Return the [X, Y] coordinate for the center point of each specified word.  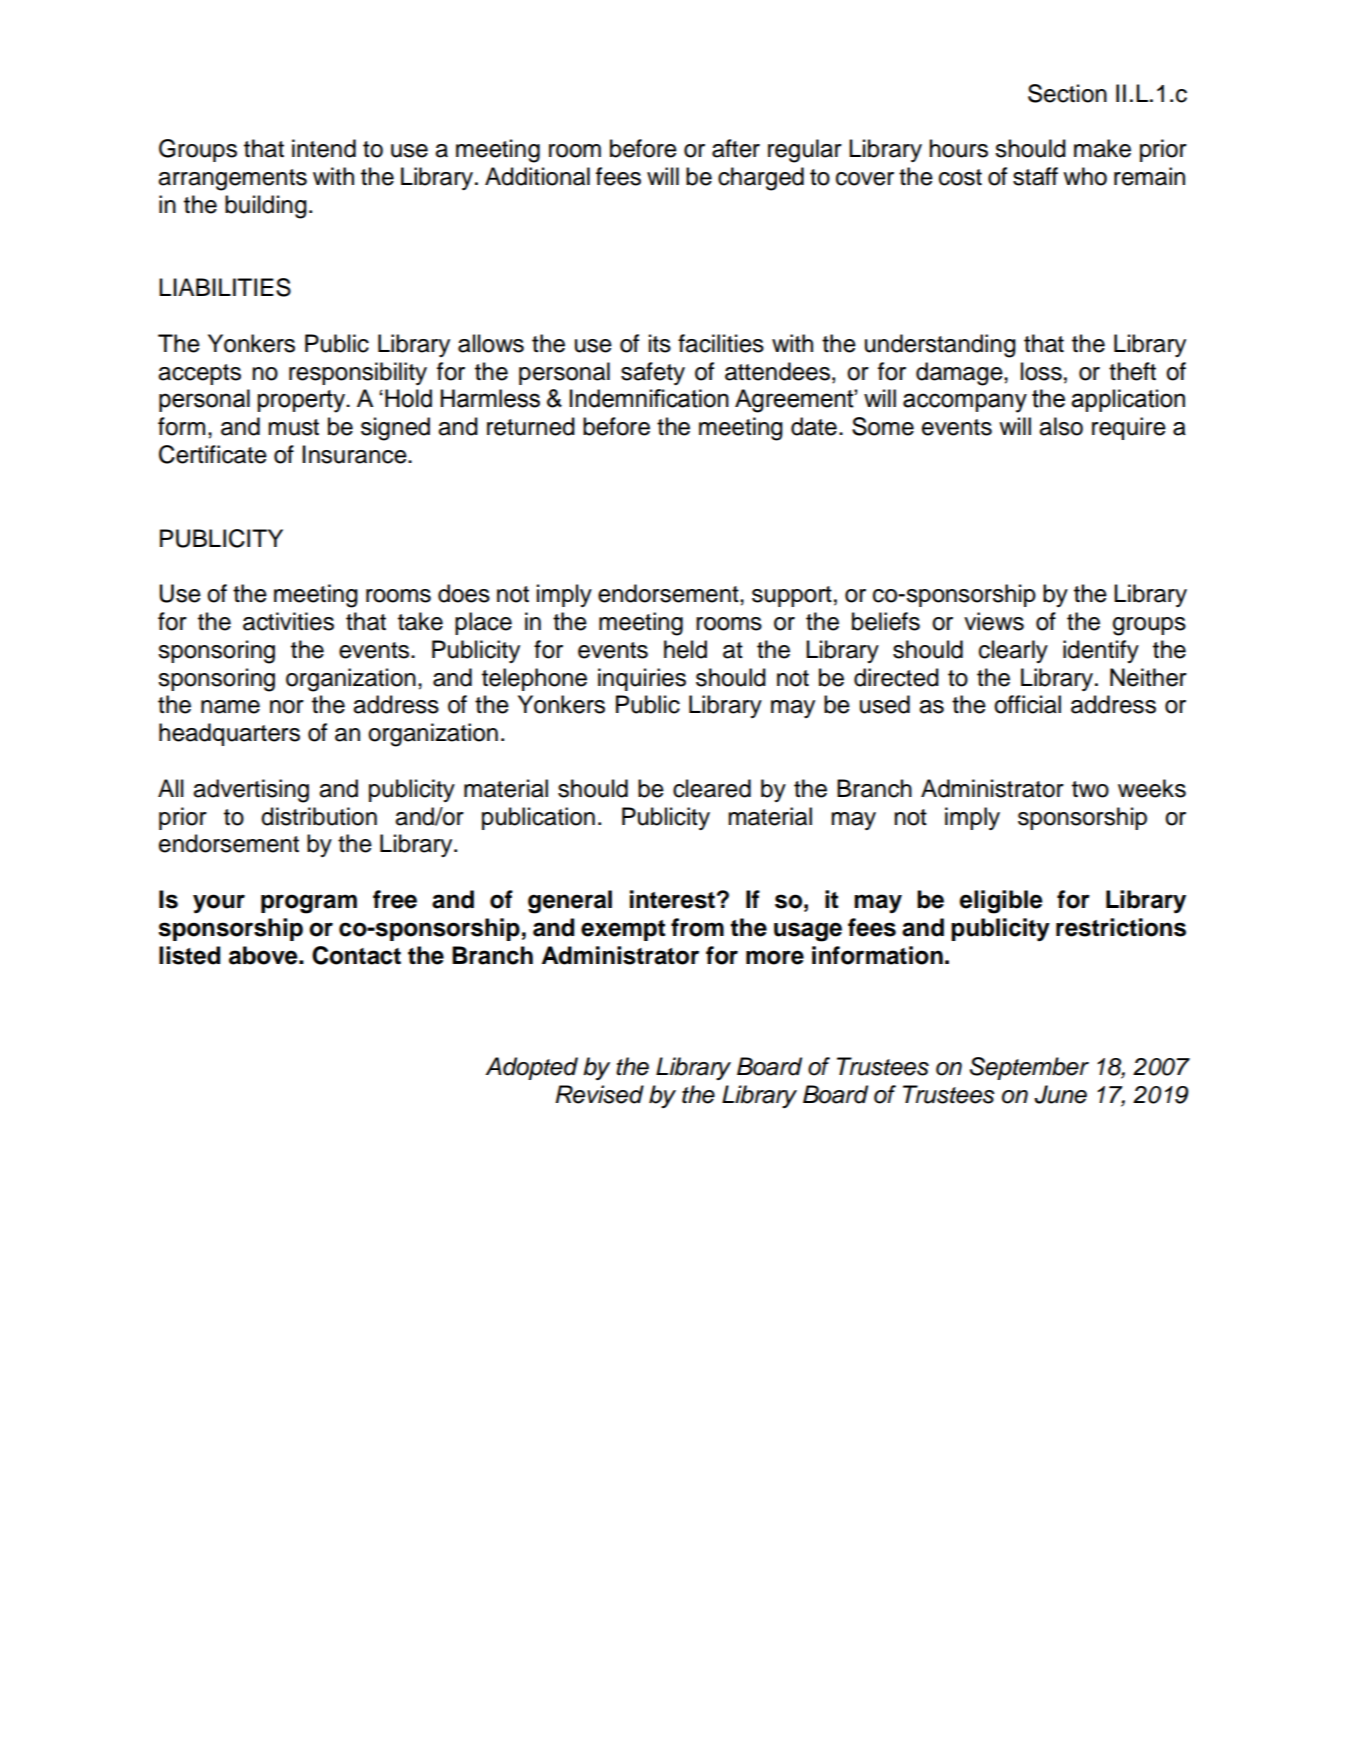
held [685, 649]
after [736, 148]
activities [288, 621]
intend [324, 148]
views [994, 621]
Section [1067, 93]
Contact [356, 955]
